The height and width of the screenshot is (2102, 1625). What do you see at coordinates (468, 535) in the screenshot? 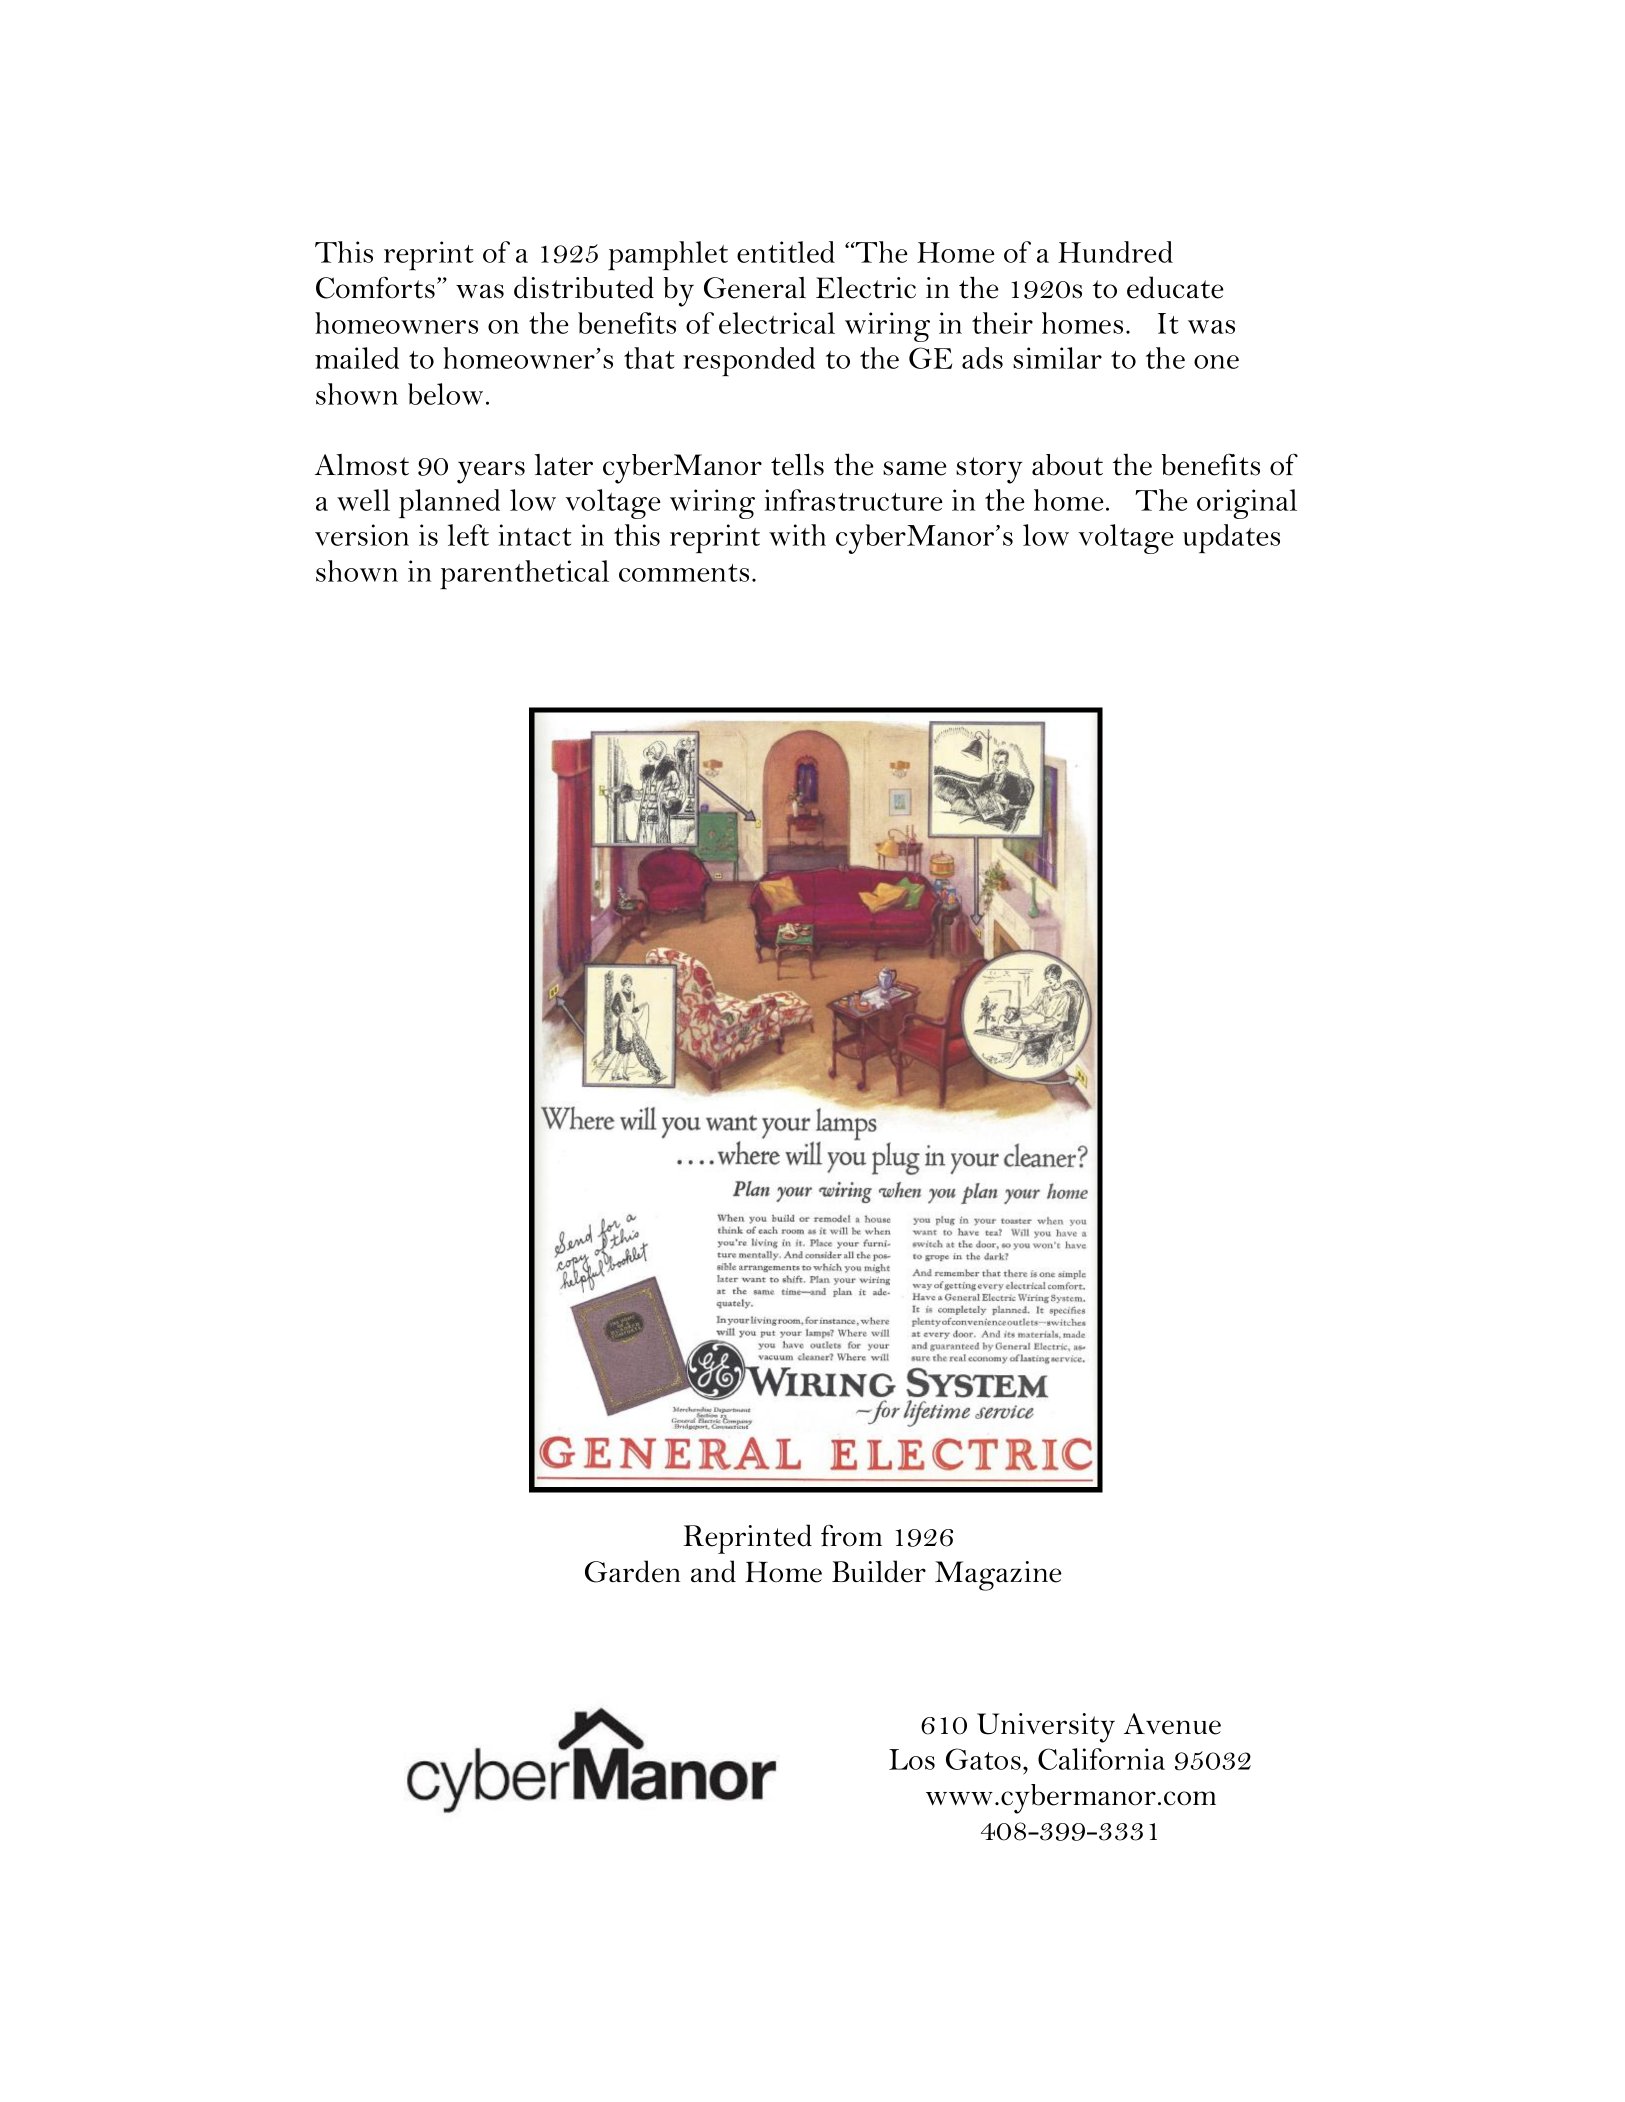
I see `left` at bounding box center [468, 535].
